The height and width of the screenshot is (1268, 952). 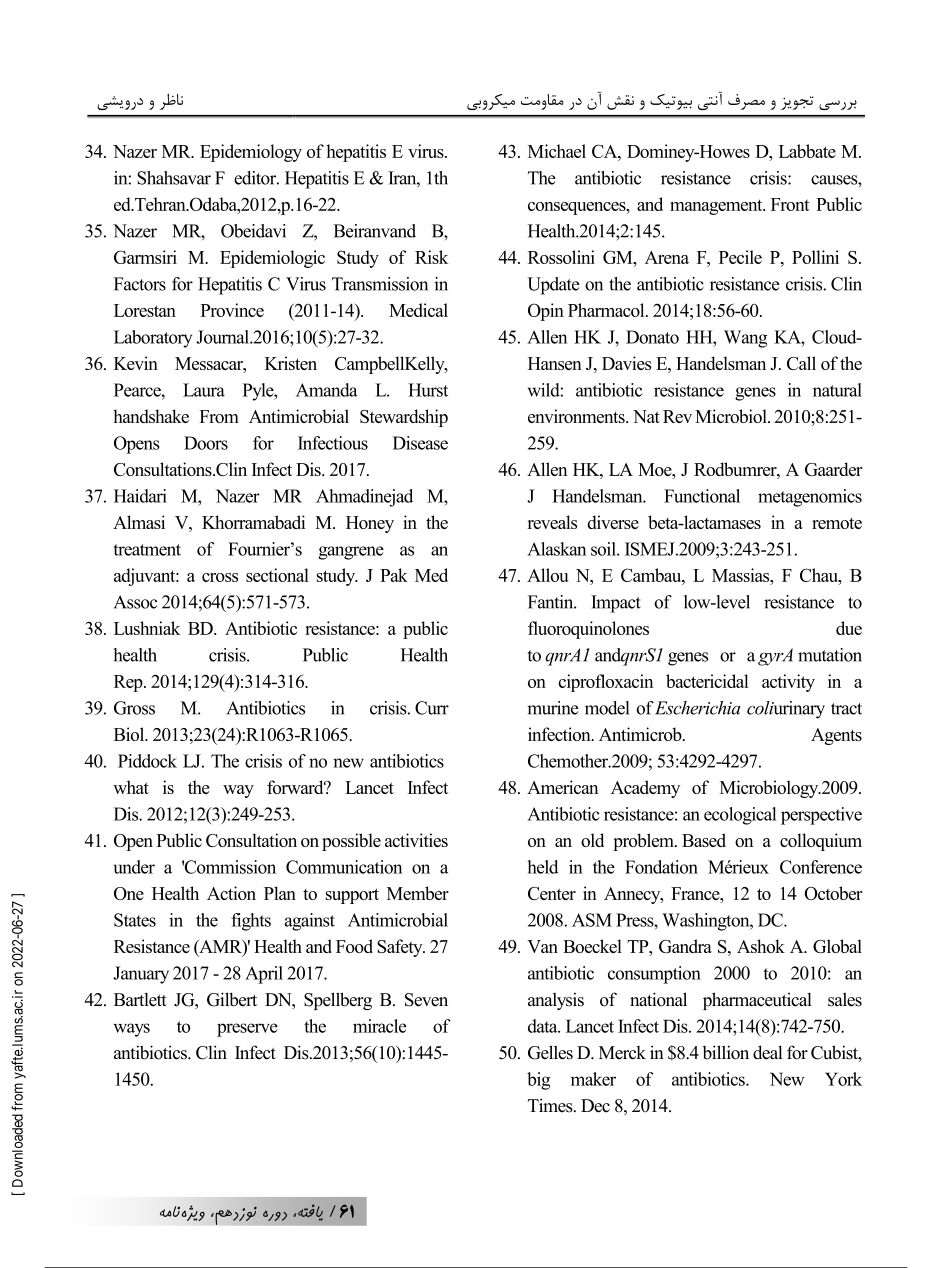 I want to click on Call, so click(x=801, y=363).
